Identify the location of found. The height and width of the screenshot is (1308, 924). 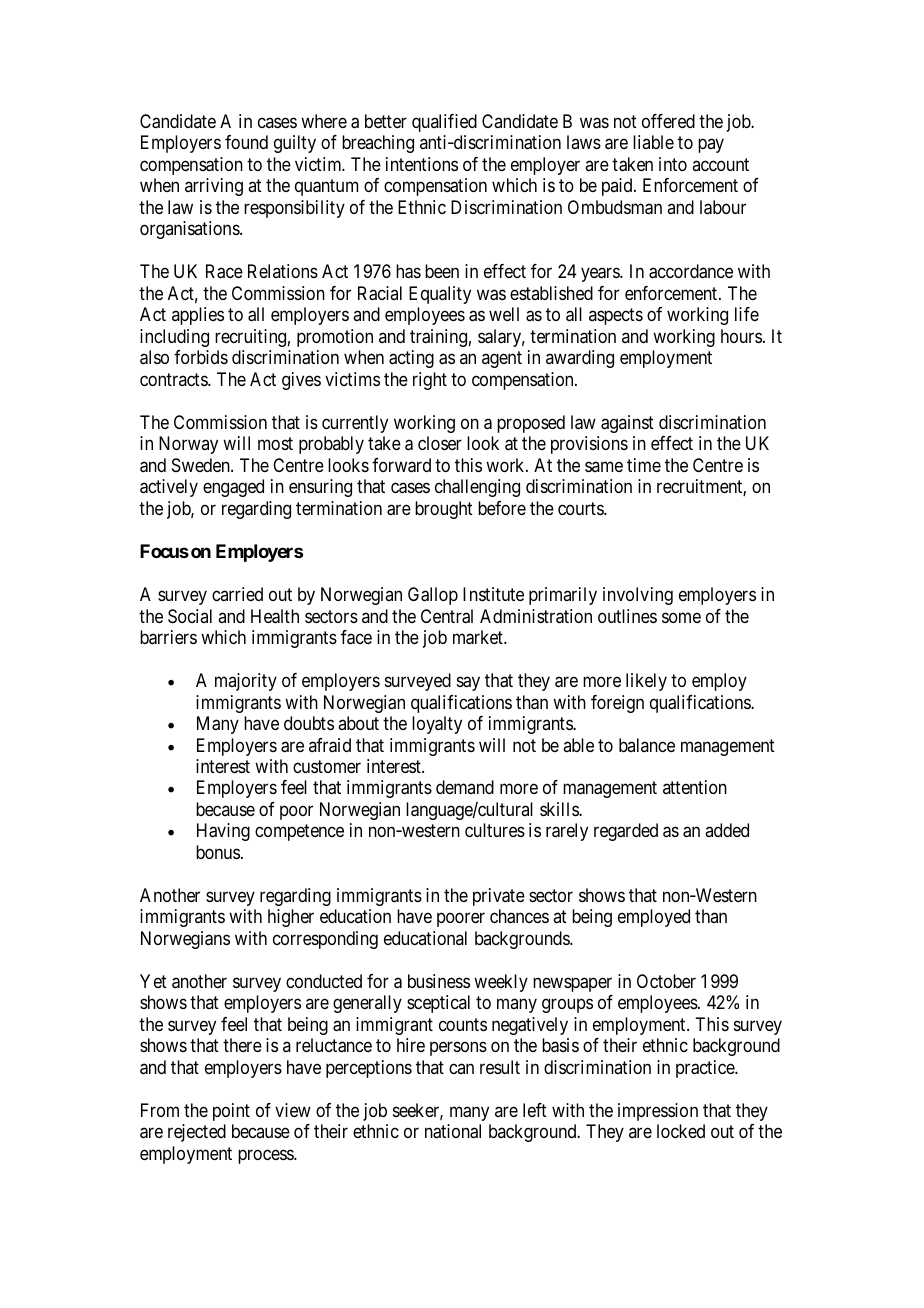
(246, 142).
